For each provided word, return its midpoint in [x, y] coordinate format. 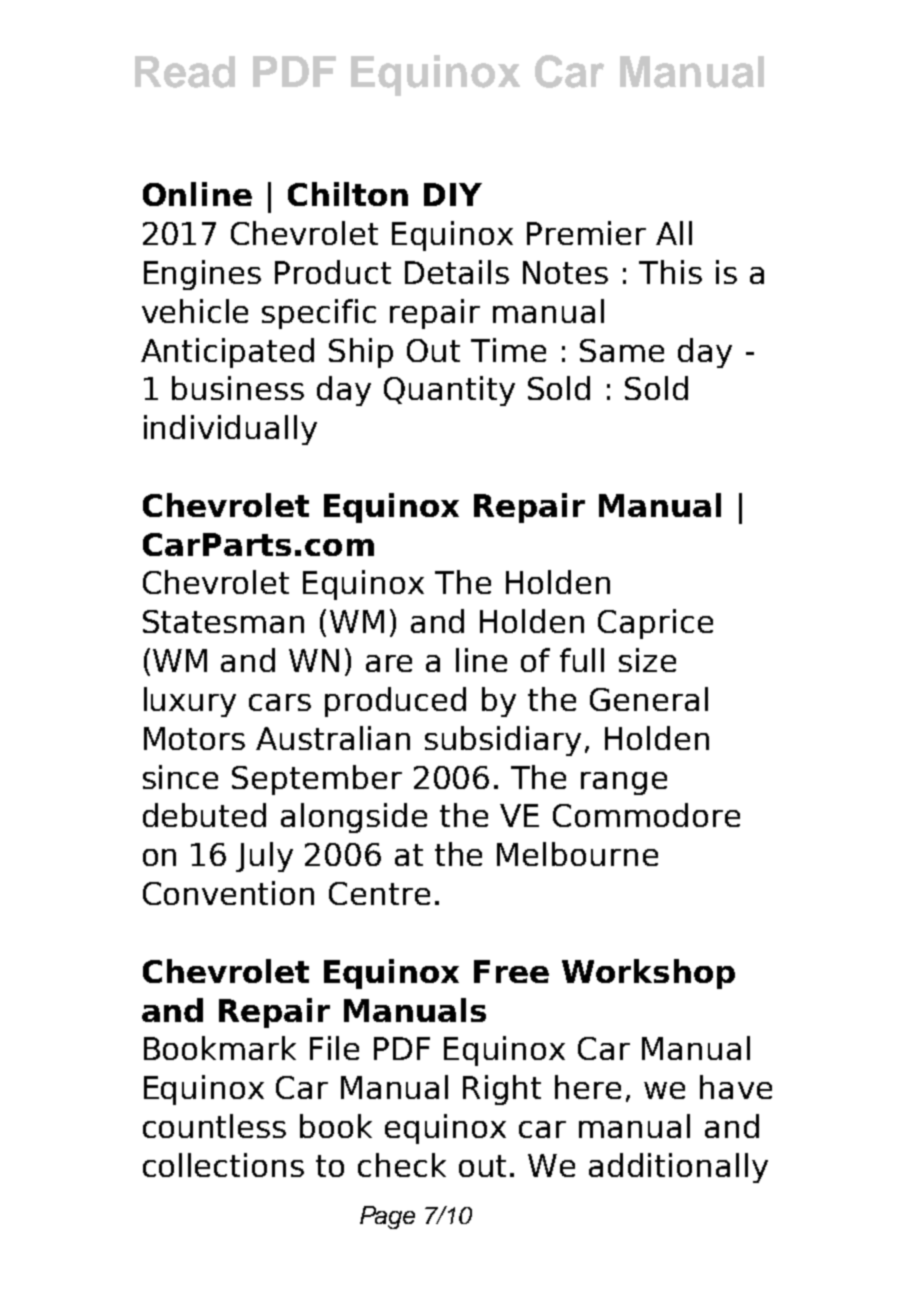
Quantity [449, 391]
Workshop [648, 974]
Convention [228, 893]
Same [622, 350]
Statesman [223, 621]
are [389, 663]
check [402, 1165]
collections [223, 1165]
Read [185, 72]
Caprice [655, 624]
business [238, 388]
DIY [453, 194]
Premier [586, 233]
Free [511, 971]
